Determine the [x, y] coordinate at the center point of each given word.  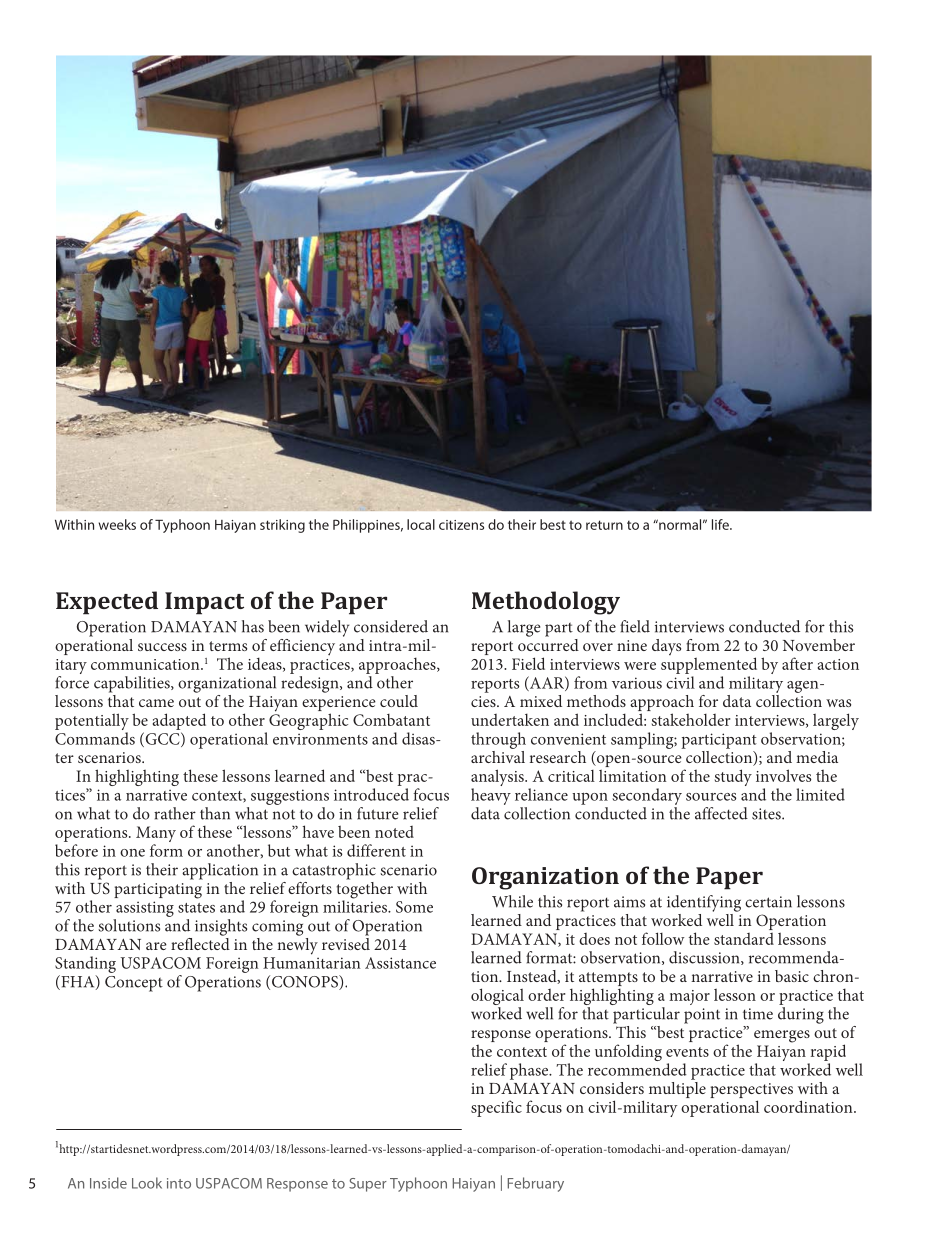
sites [767, 814]
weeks [117, 524]
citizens [461, 525]
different [376, 850]
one [132, 853]
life [721, 524]
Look [147, 1183]
